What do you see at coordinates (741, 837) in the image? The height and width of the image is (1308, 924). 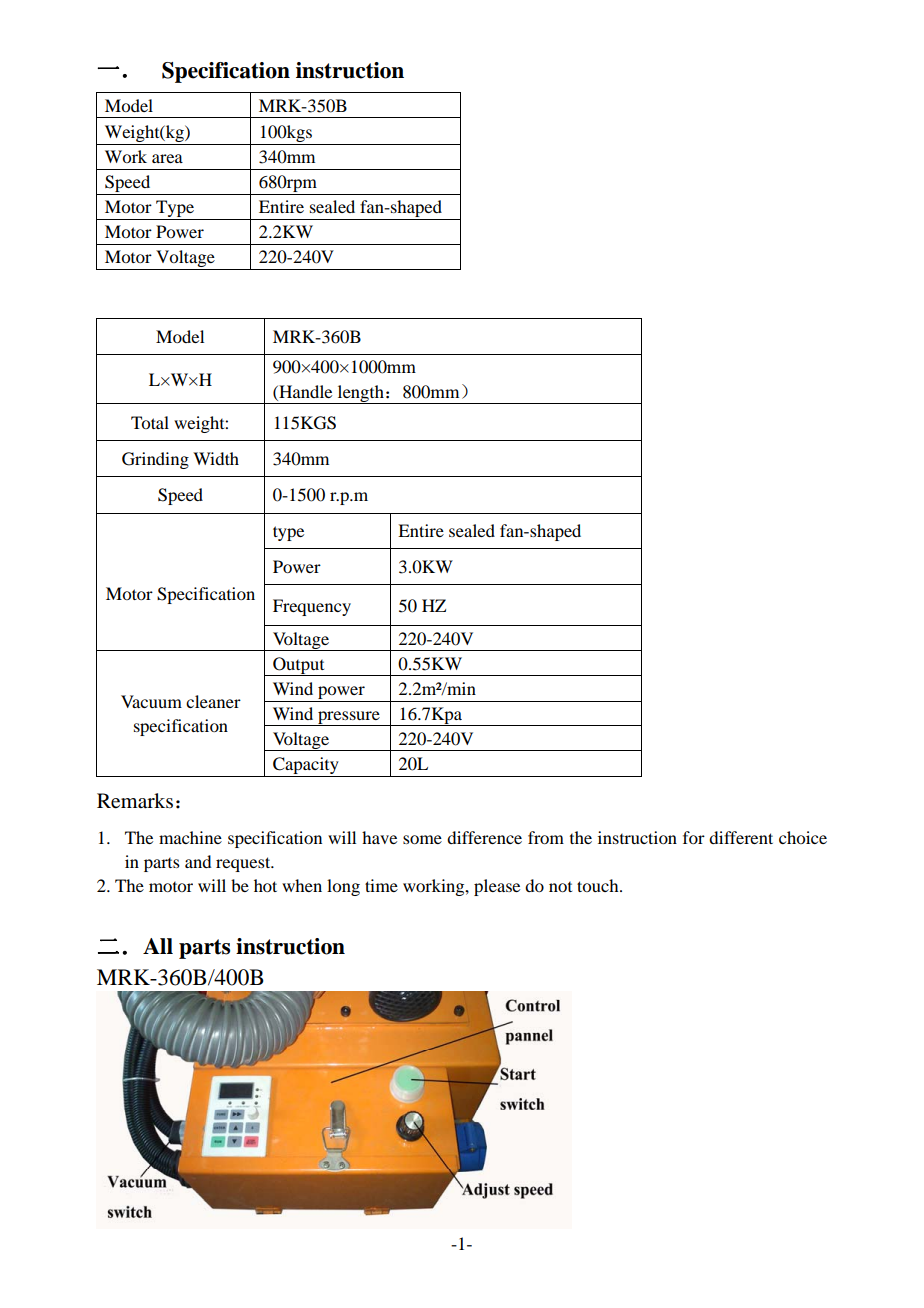 I see `different` at bounding box center [741, 837].
